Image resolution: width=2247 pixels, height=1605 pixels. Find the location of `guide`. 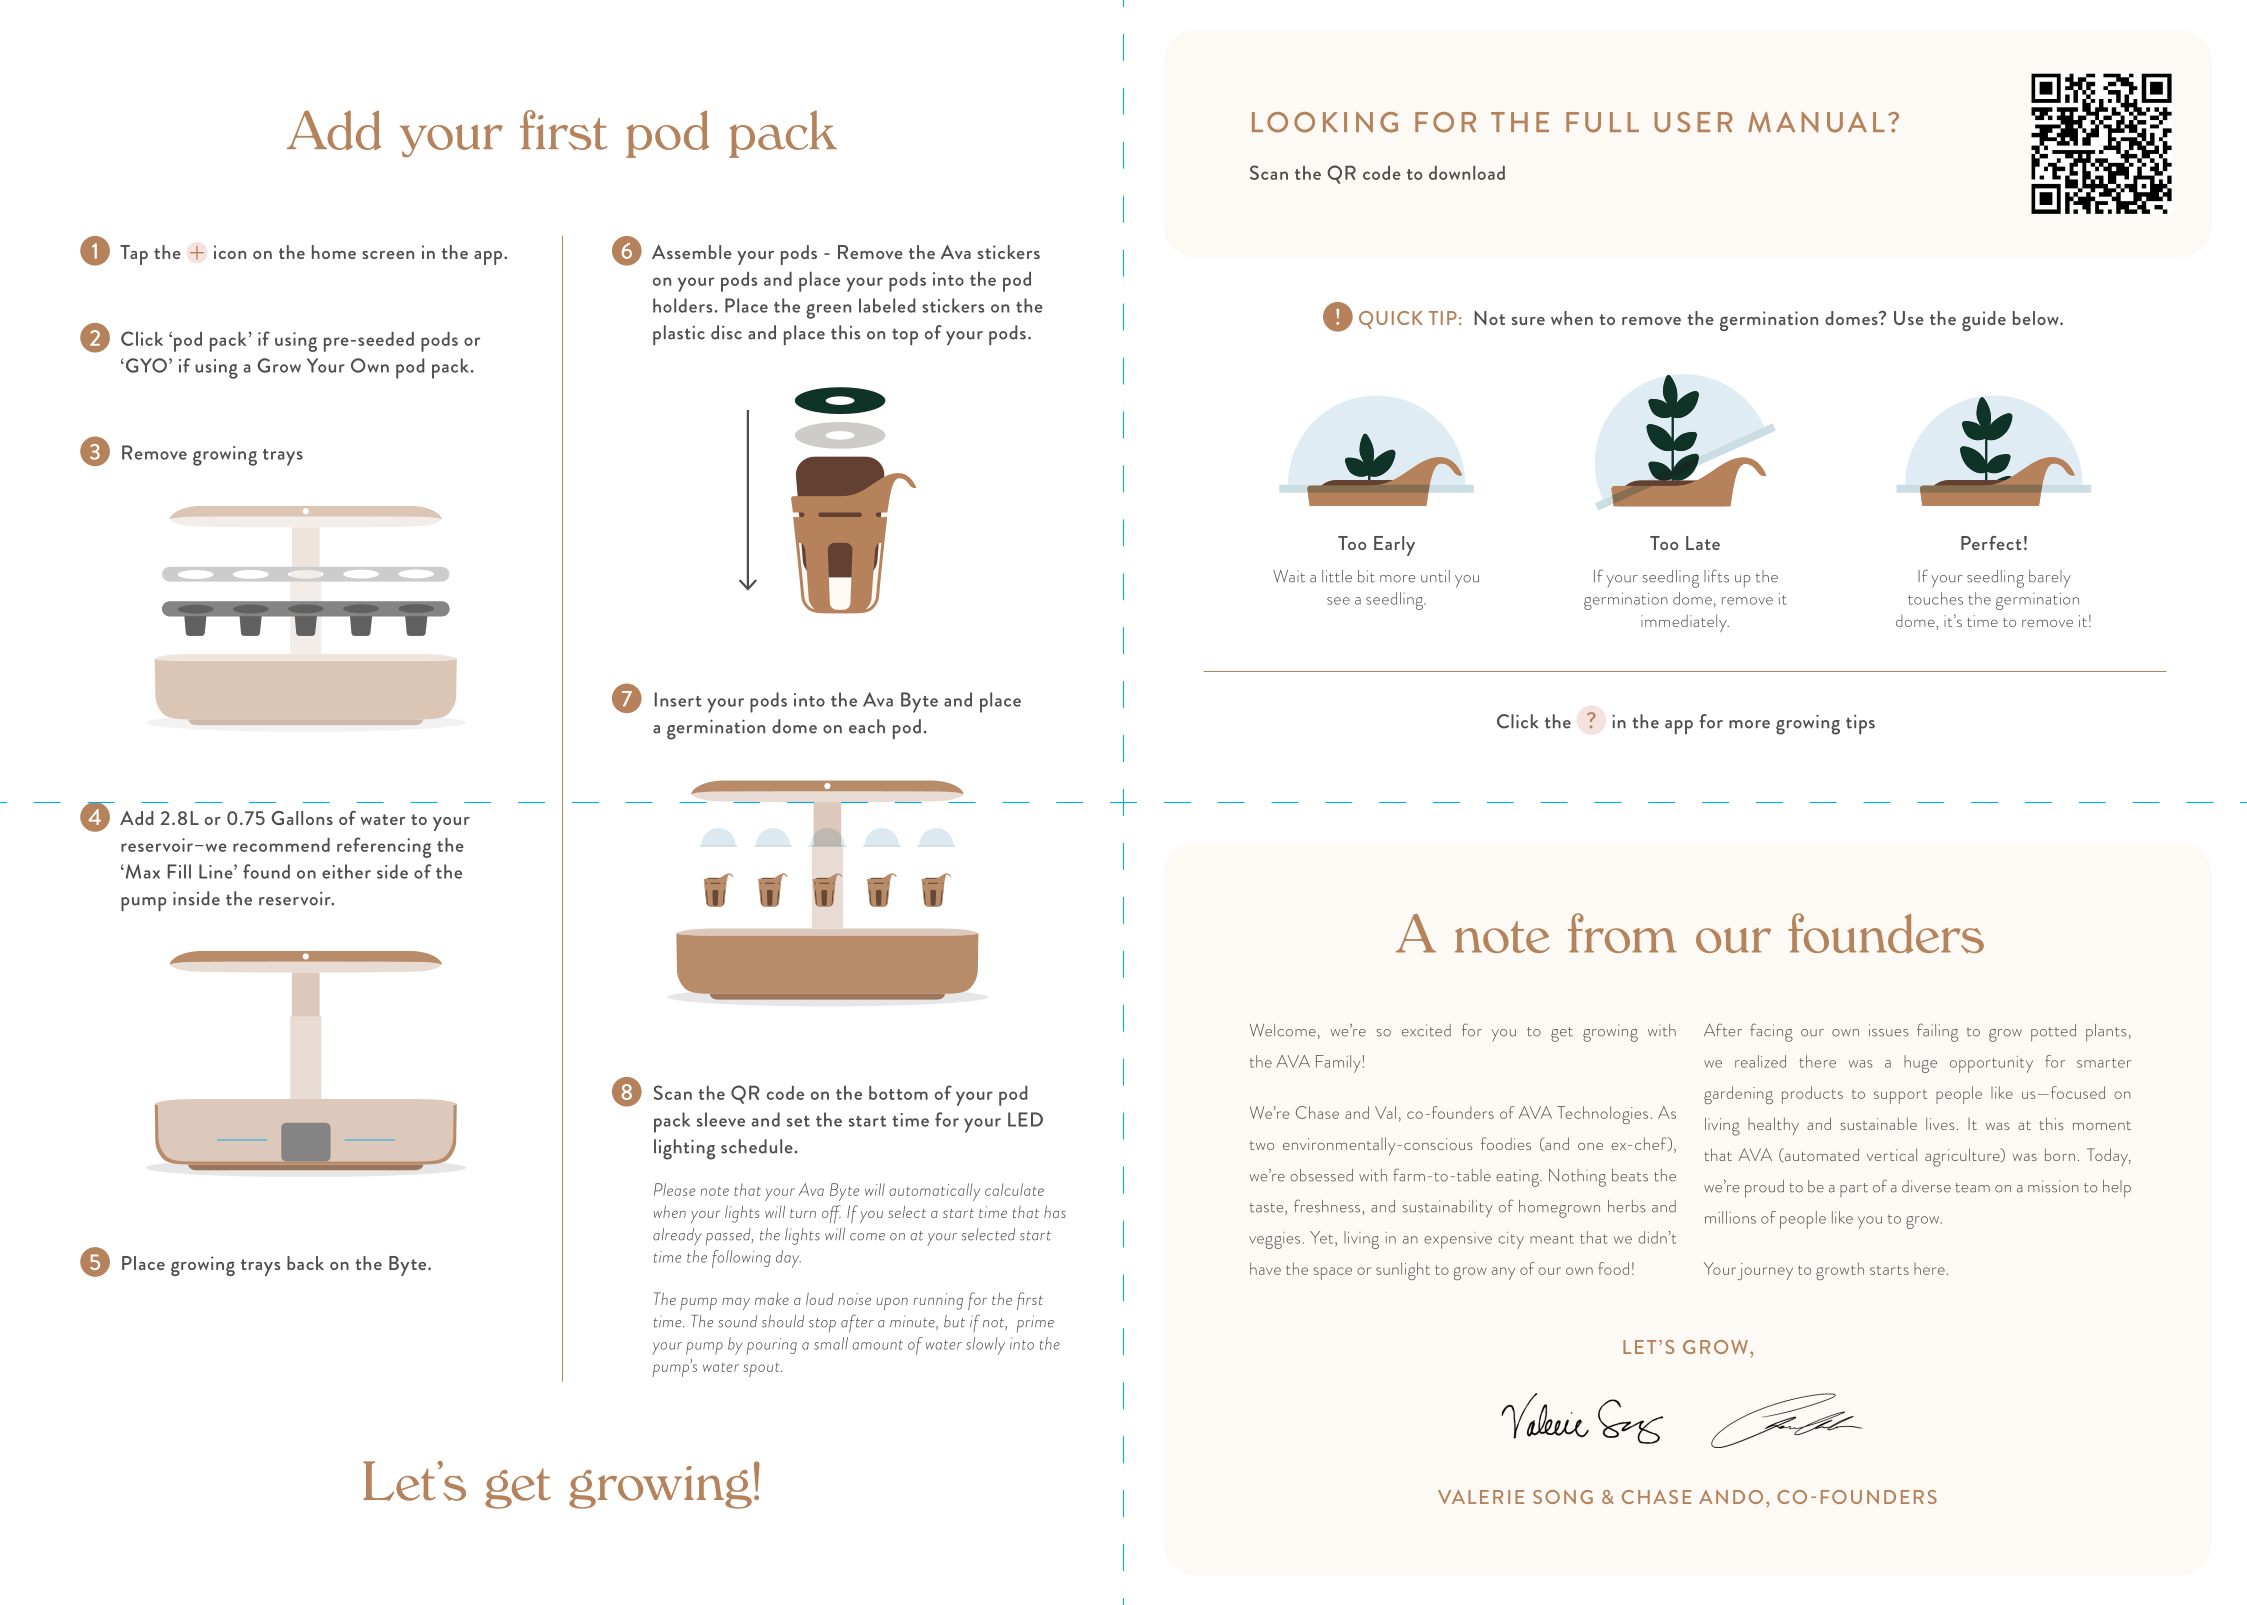

guide is located at coordinates (1984, 321).
